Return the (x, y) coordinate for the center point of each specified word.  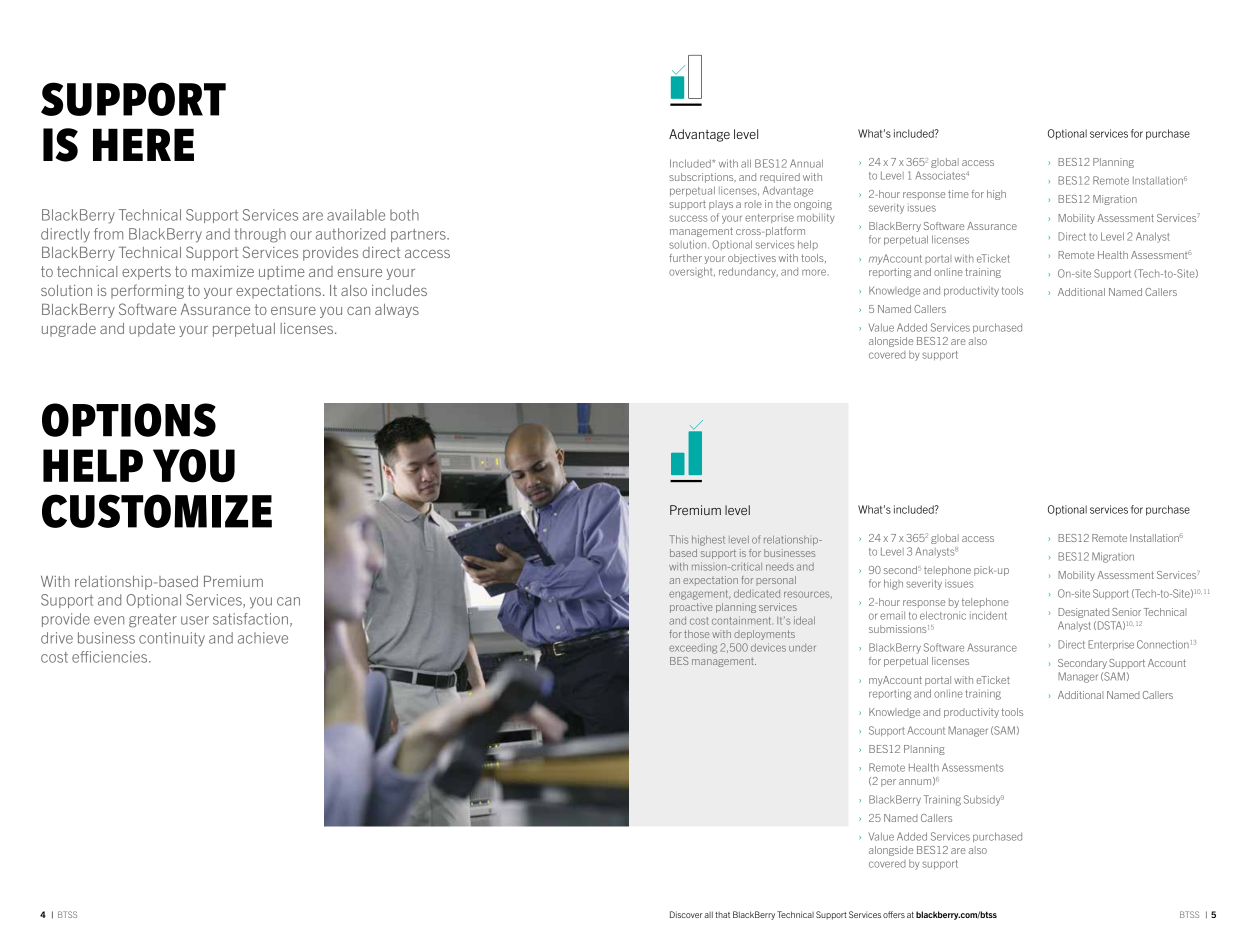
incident (988, 615)
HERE (143, 144)
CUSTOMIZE (157, 511)
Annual (806, 163)
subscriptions (702, 178)
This (678, 539)
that (722, 915)
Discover (686, 914)
